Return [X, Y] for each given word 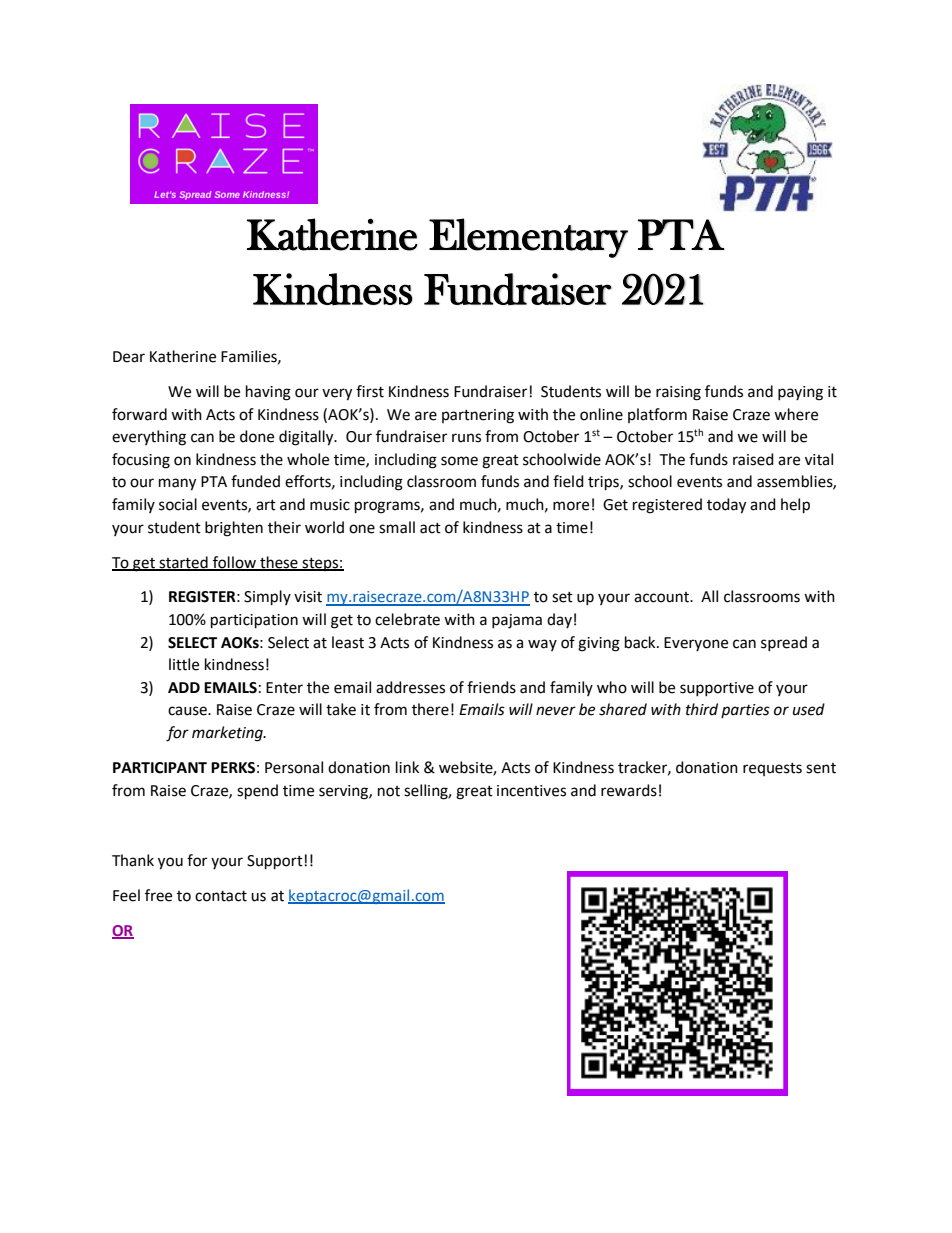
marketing [228, 734]
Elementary [528, 238]
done [257, 436]
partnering [478, 416]
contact [221, 896]
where [796, 414]
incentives [531, 791]
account [662, 597]
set [562, 597]
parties [745, 711]
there [430, 709]
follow [234, 563]
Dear [129, 357]
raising [678, 393]
